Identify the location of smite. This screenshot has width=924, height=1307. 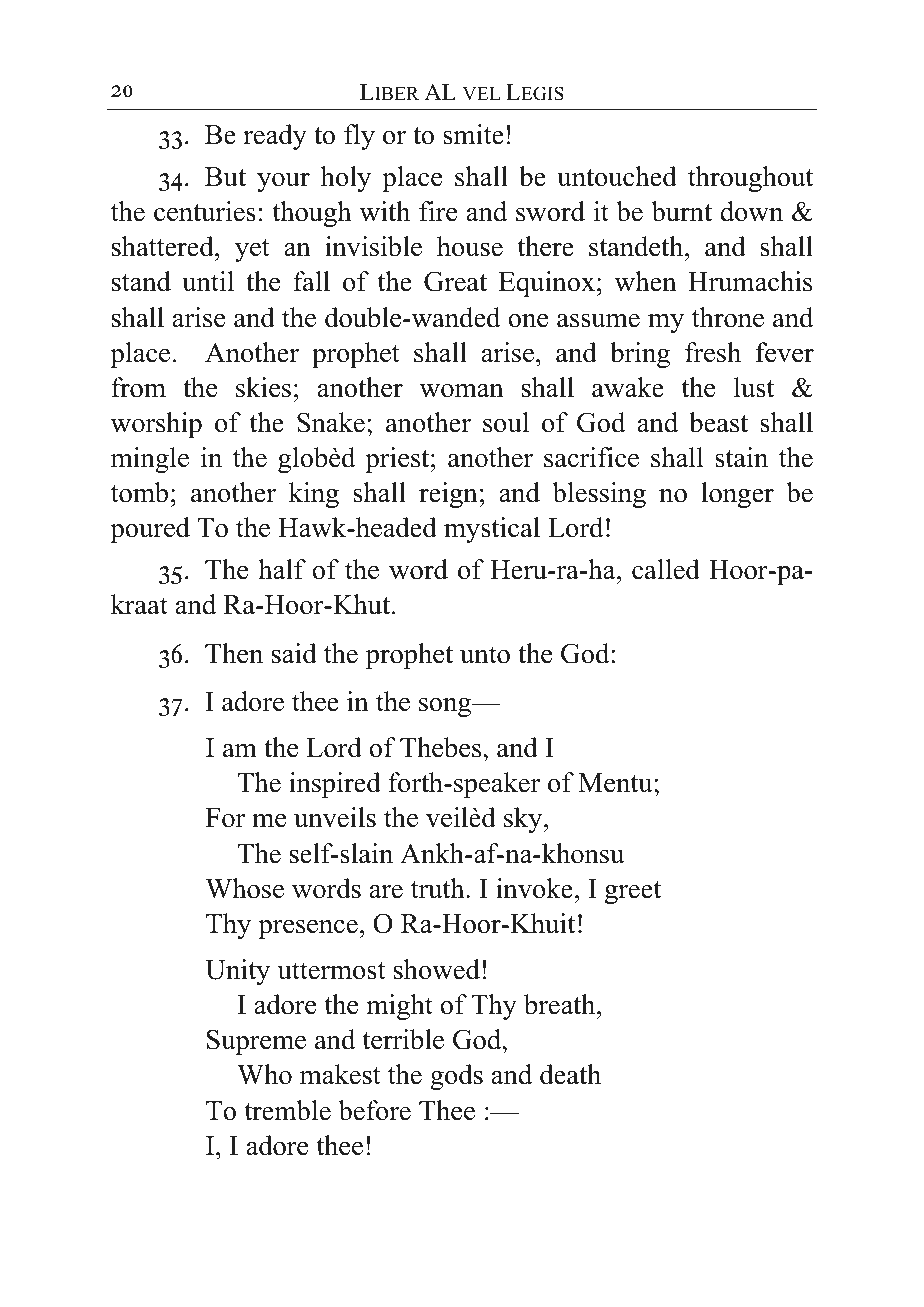
(473, 134).
